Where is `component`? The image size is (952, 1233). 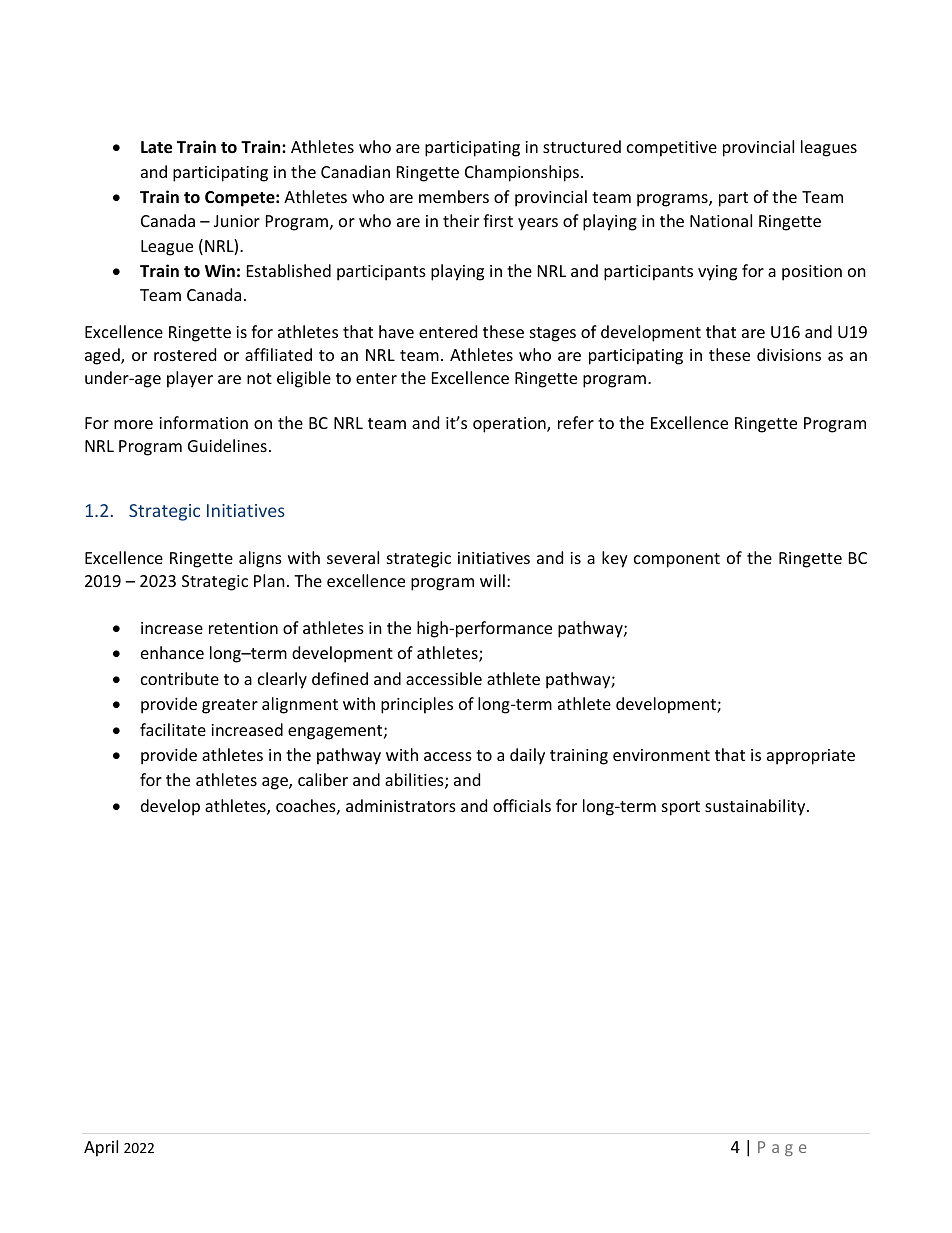 component is located at coordinates (677, 560).
